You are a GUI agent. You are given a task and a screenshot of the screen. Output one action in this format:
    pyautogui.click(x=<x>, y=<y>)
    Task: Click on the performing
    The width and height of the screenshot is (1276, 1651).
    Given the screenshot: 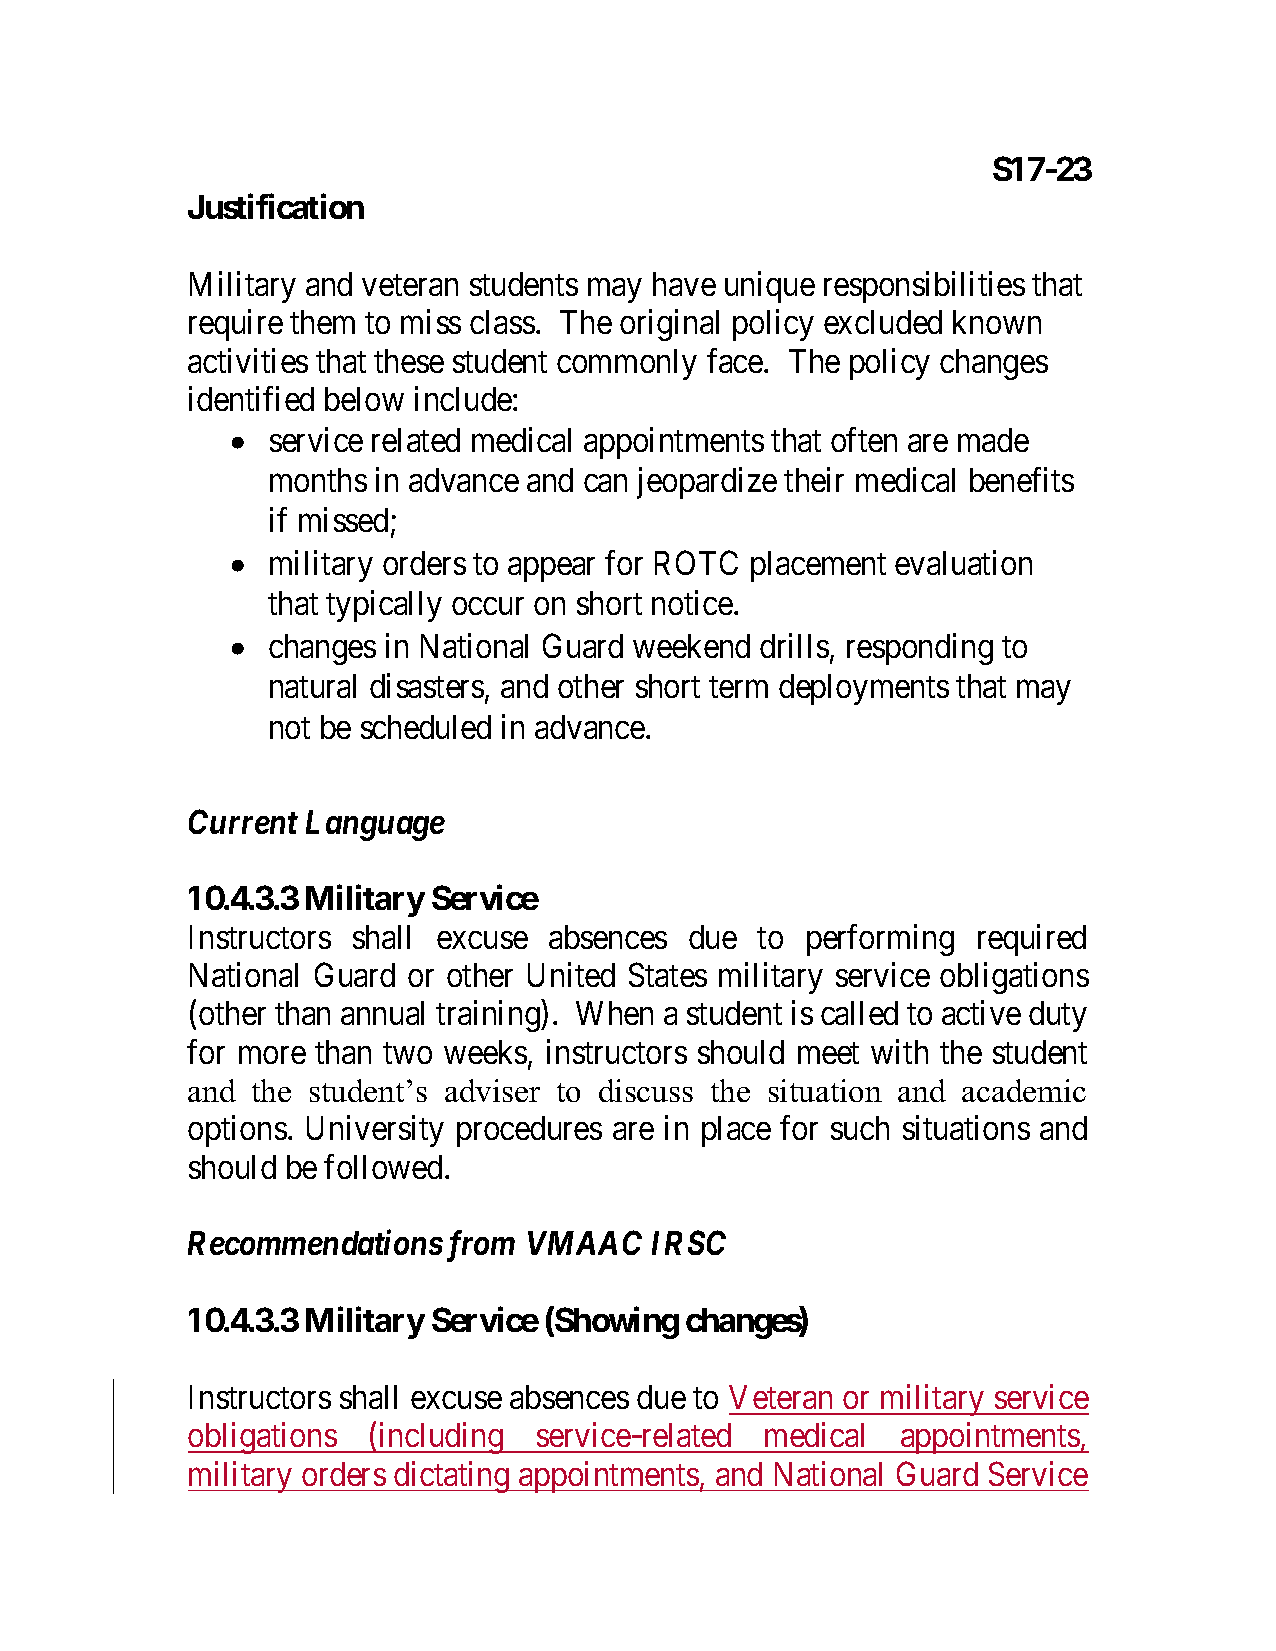 What is the action you would take?
    pyautogui.click(x=880, y=940)
